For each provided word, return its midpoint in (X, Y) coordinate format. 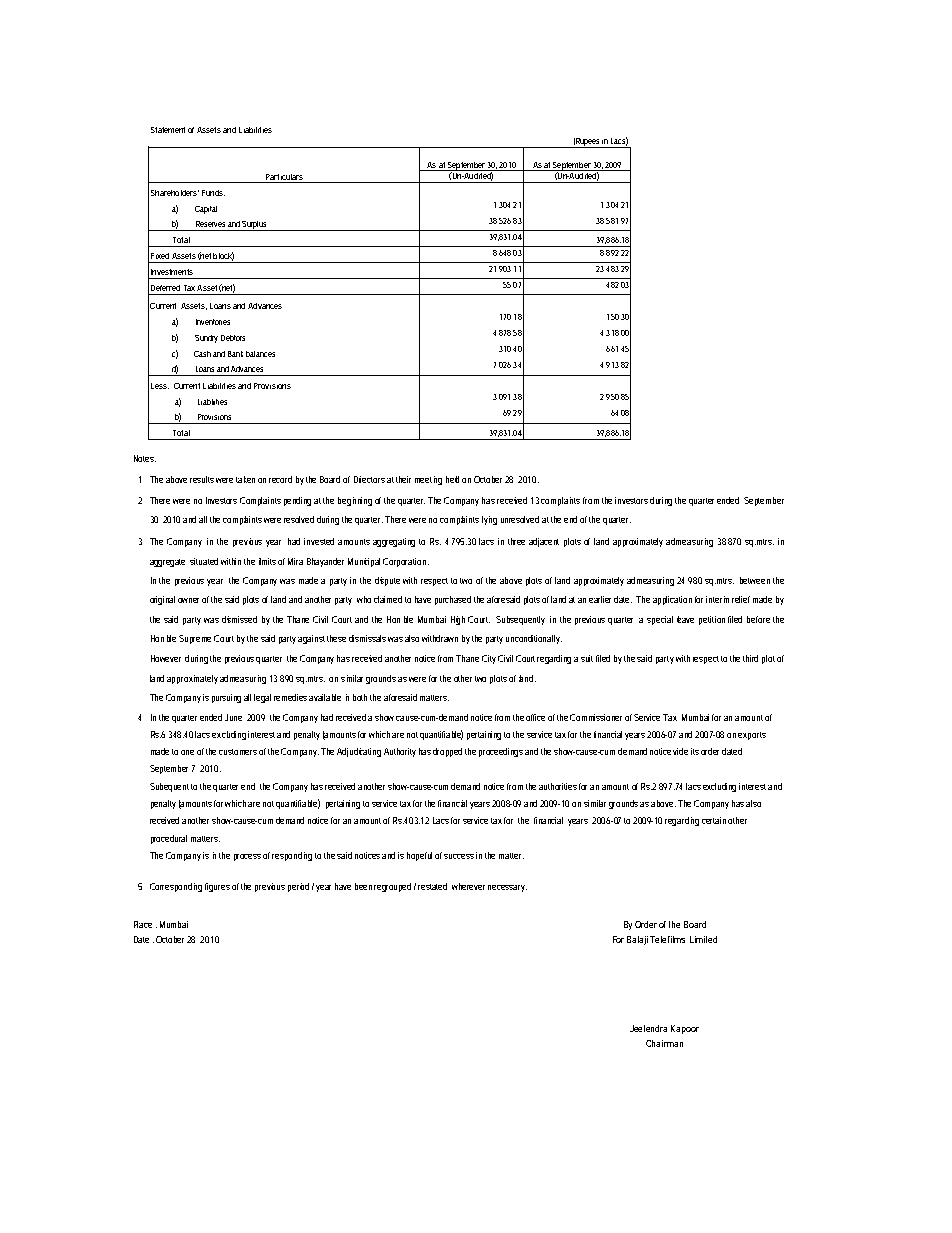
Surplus (255, 226)
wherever (468, 886)
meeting (428, 480)
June (233, 717)
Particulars (284, 177)
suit (587, 658)
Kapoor (685, 1029)
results (202, 479)
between (755, 580)
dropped (447, 752)
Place (143, 924)
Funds (213, 193)
